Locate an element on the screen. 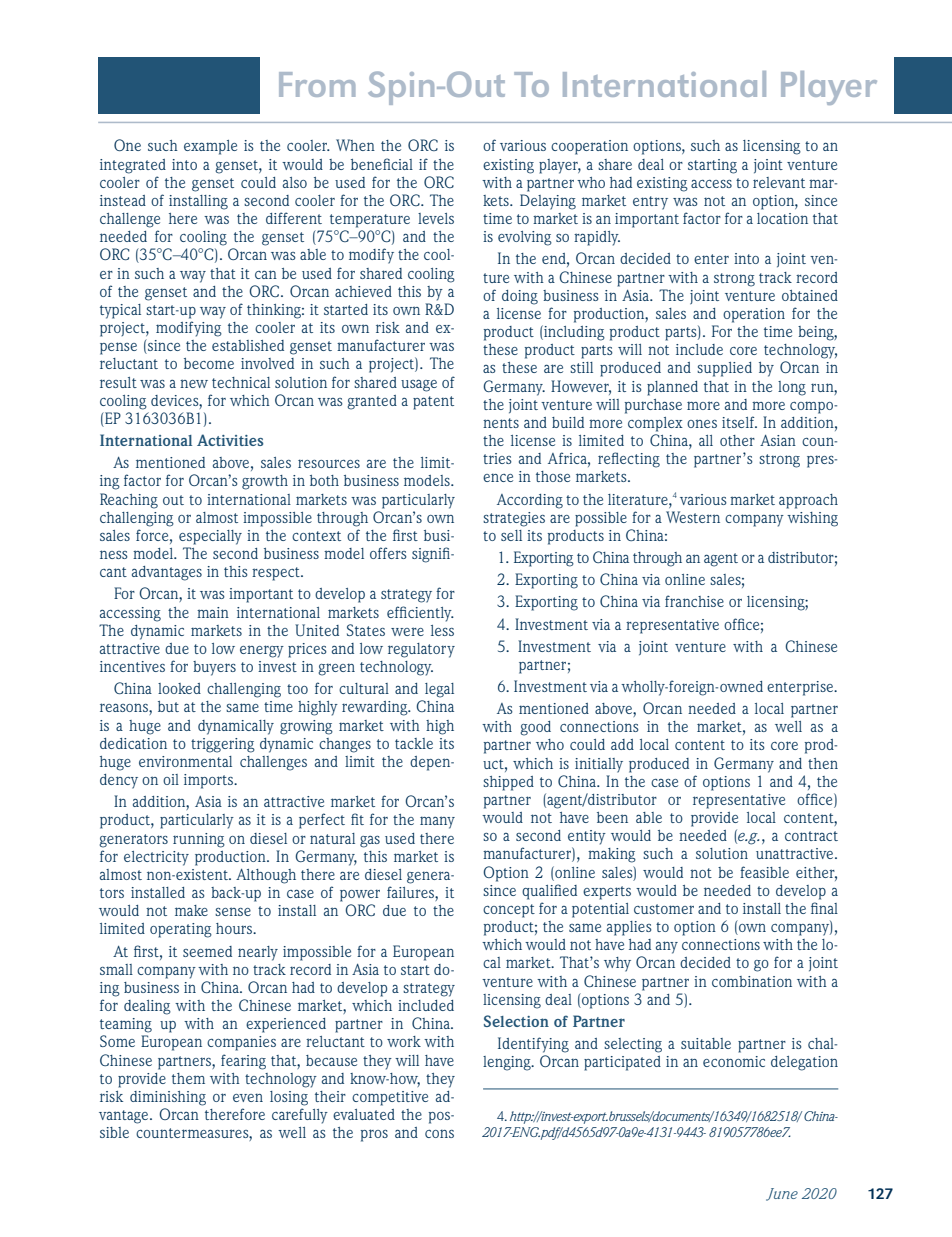  relevant is located at coordinates (779, 182).
